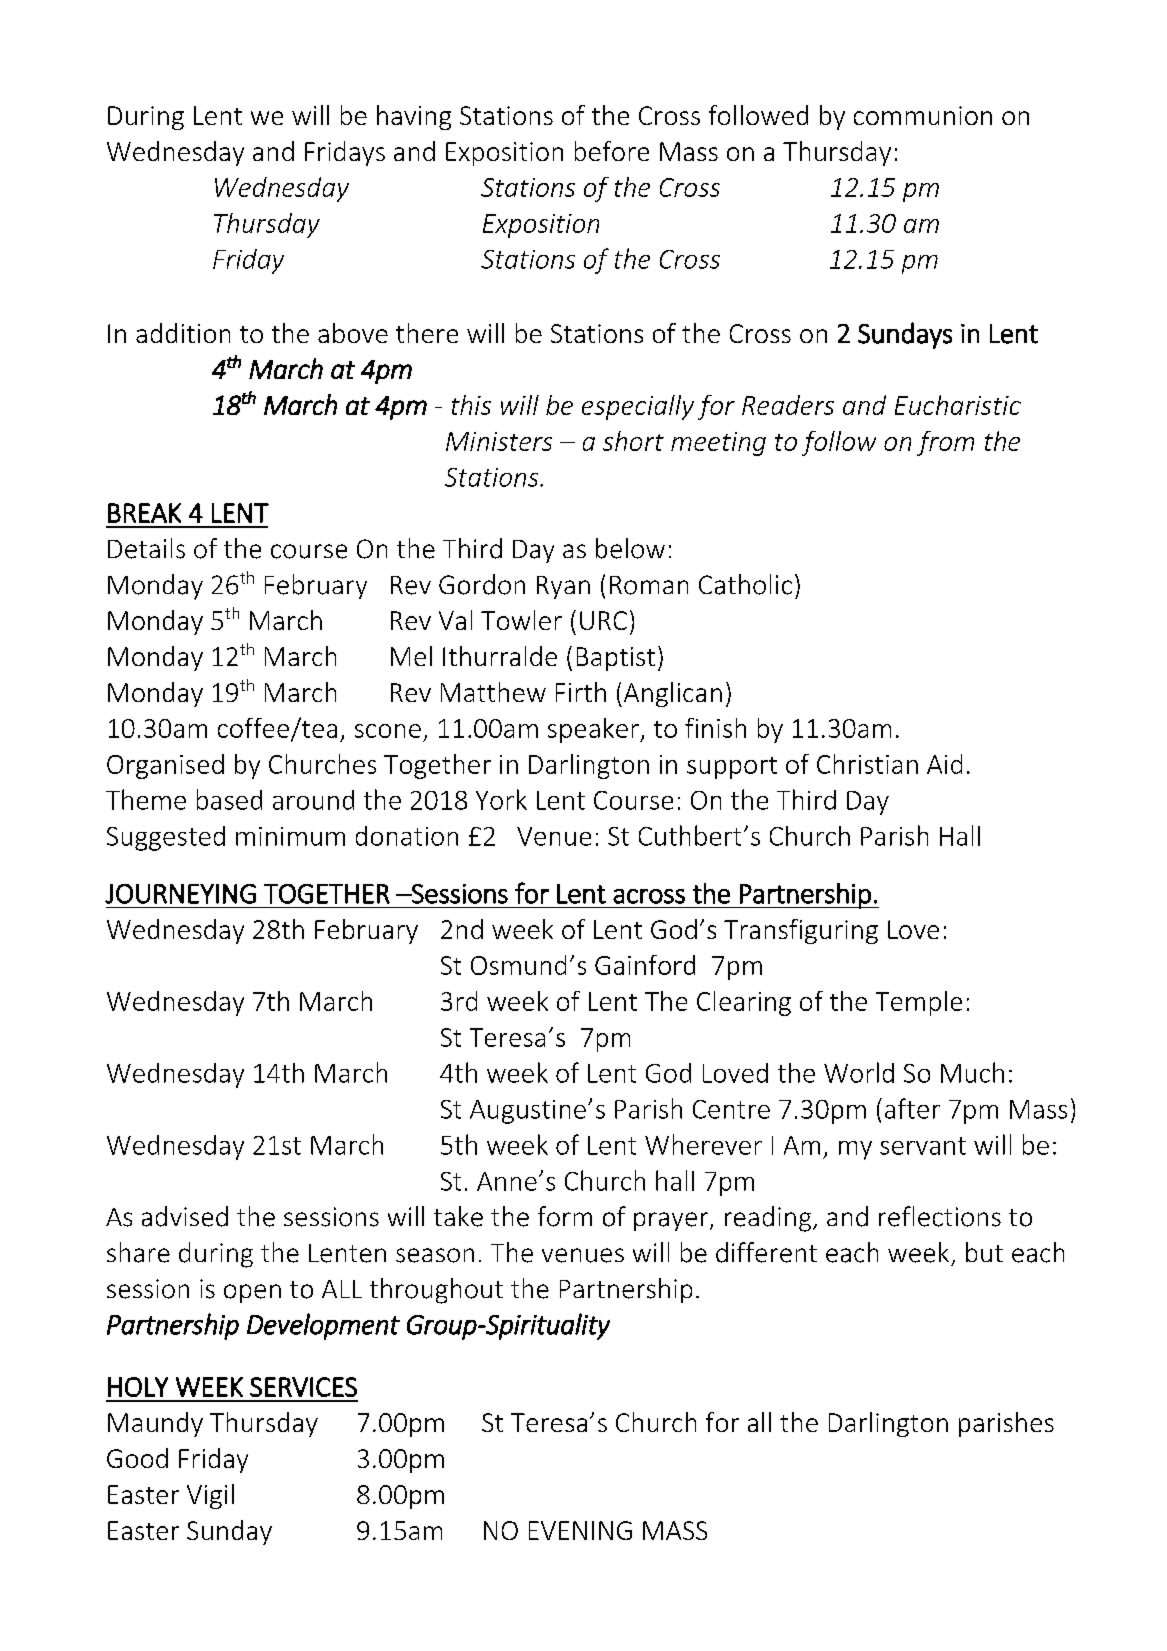  What do you see at coordinates (984, 1252) in the page?
I see `but` at bounding box center [984, 1252].
